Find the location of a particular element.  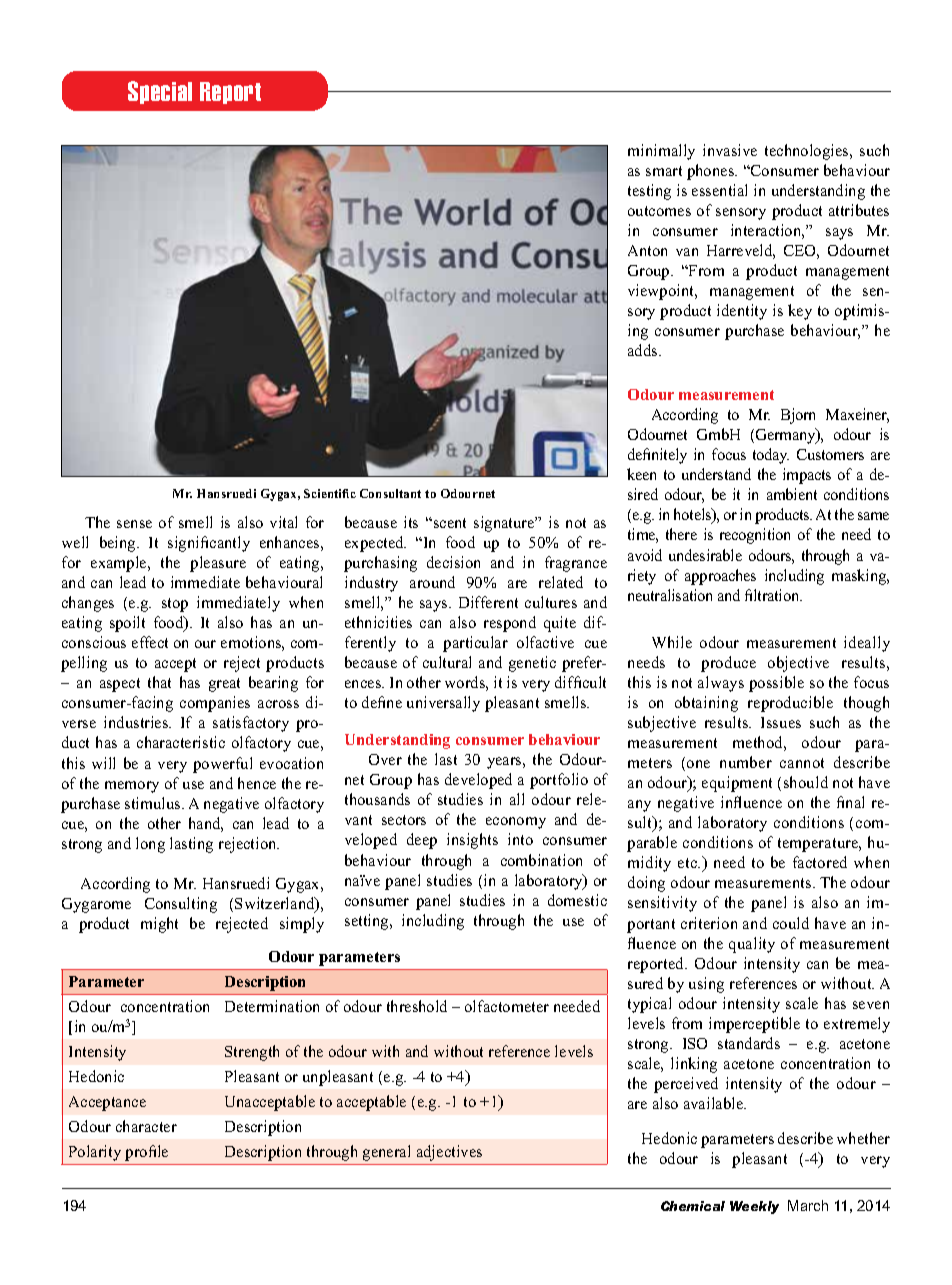

insights is located at coordinates (472, 841).
